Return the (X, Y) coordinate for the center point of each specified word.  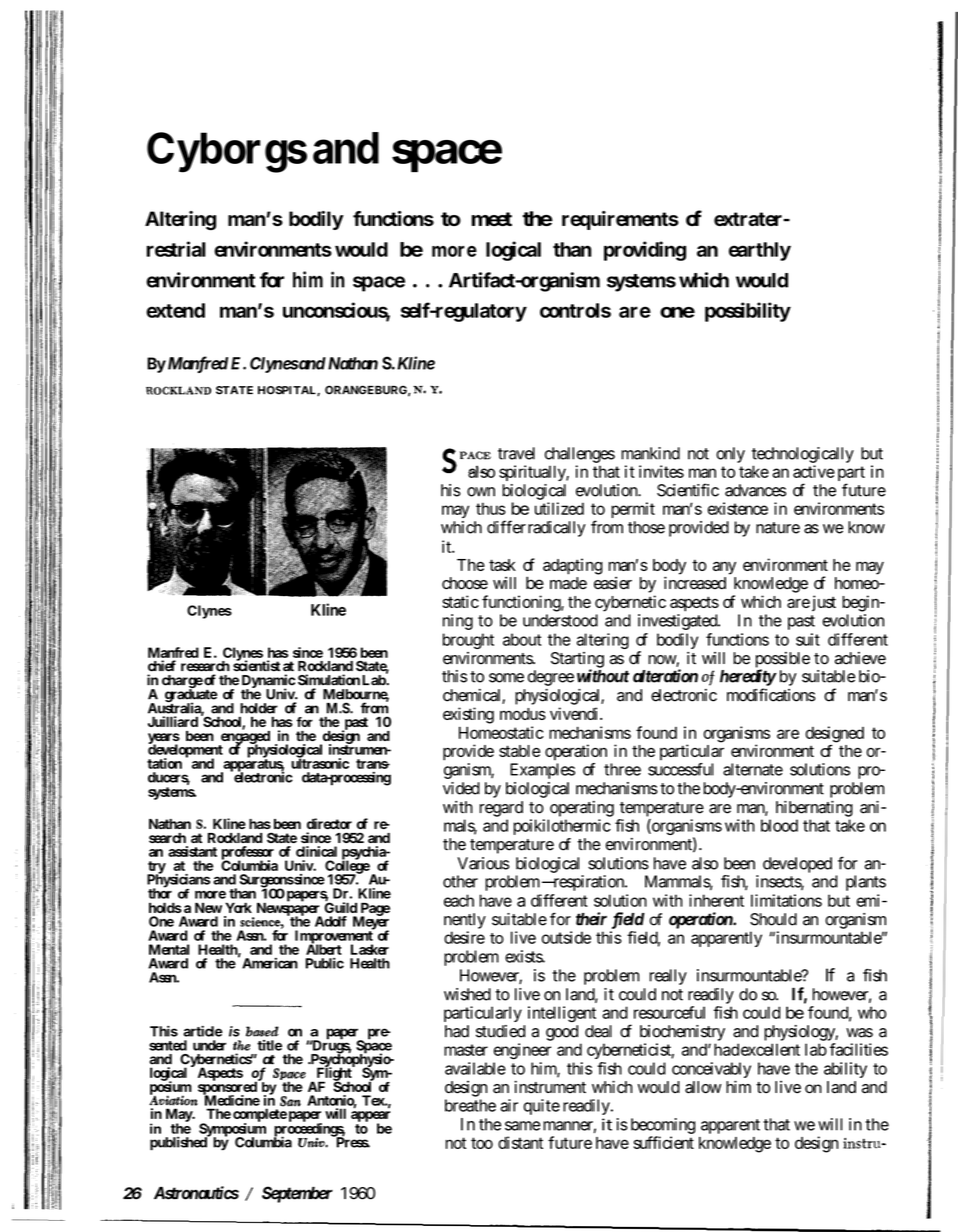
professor (248, 854)
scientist (256, 665)
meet (492, 219)
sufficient (664, 1142)
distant (520, 1142)
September (297, 1194)
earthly (760, 251)
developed (797, 865)
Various (483, 863)
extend (175, 310)
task (502, 565)
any (724, 568)
